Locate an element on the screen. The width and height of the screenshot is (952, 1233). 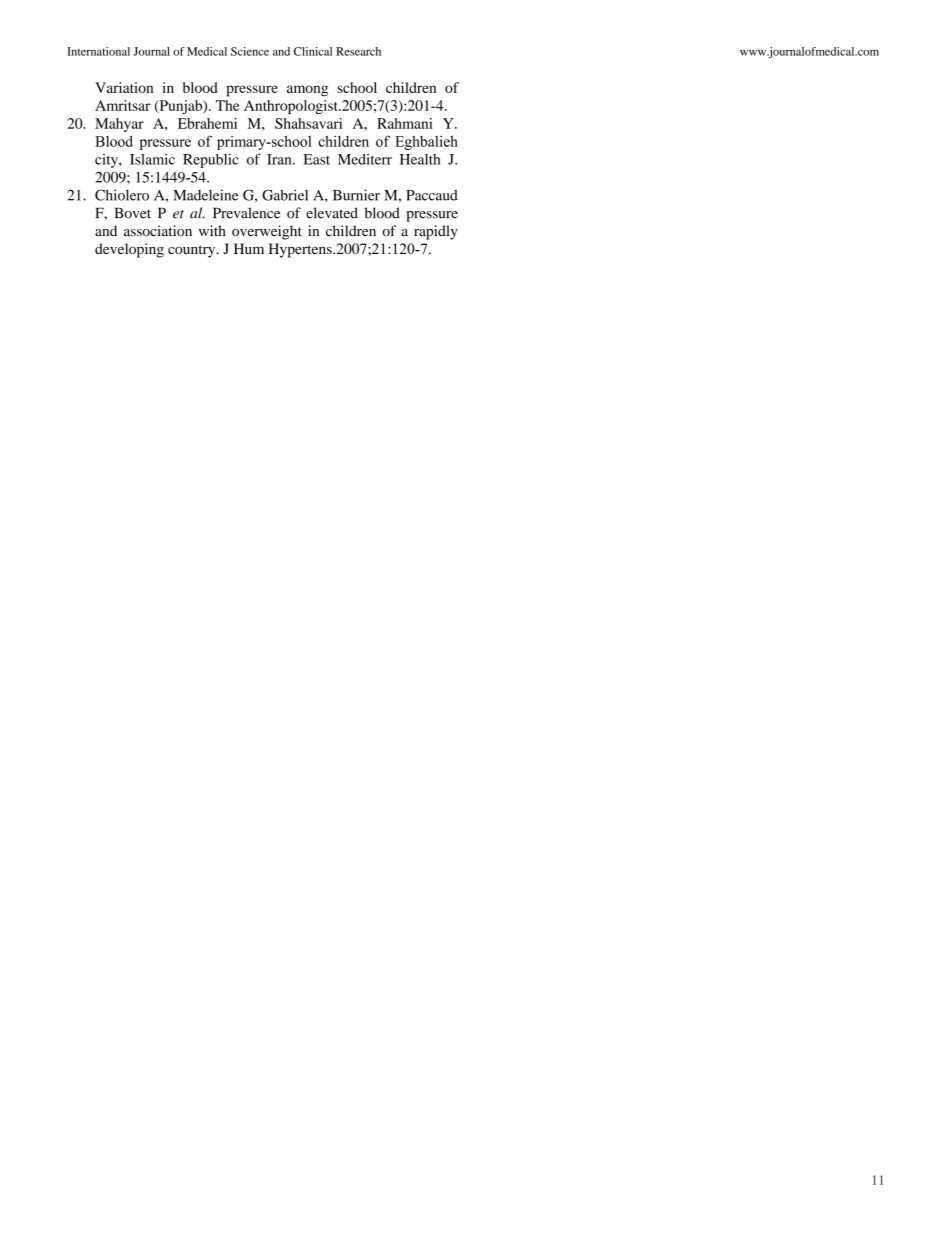
elevated is located at coordinates (332, 213).
